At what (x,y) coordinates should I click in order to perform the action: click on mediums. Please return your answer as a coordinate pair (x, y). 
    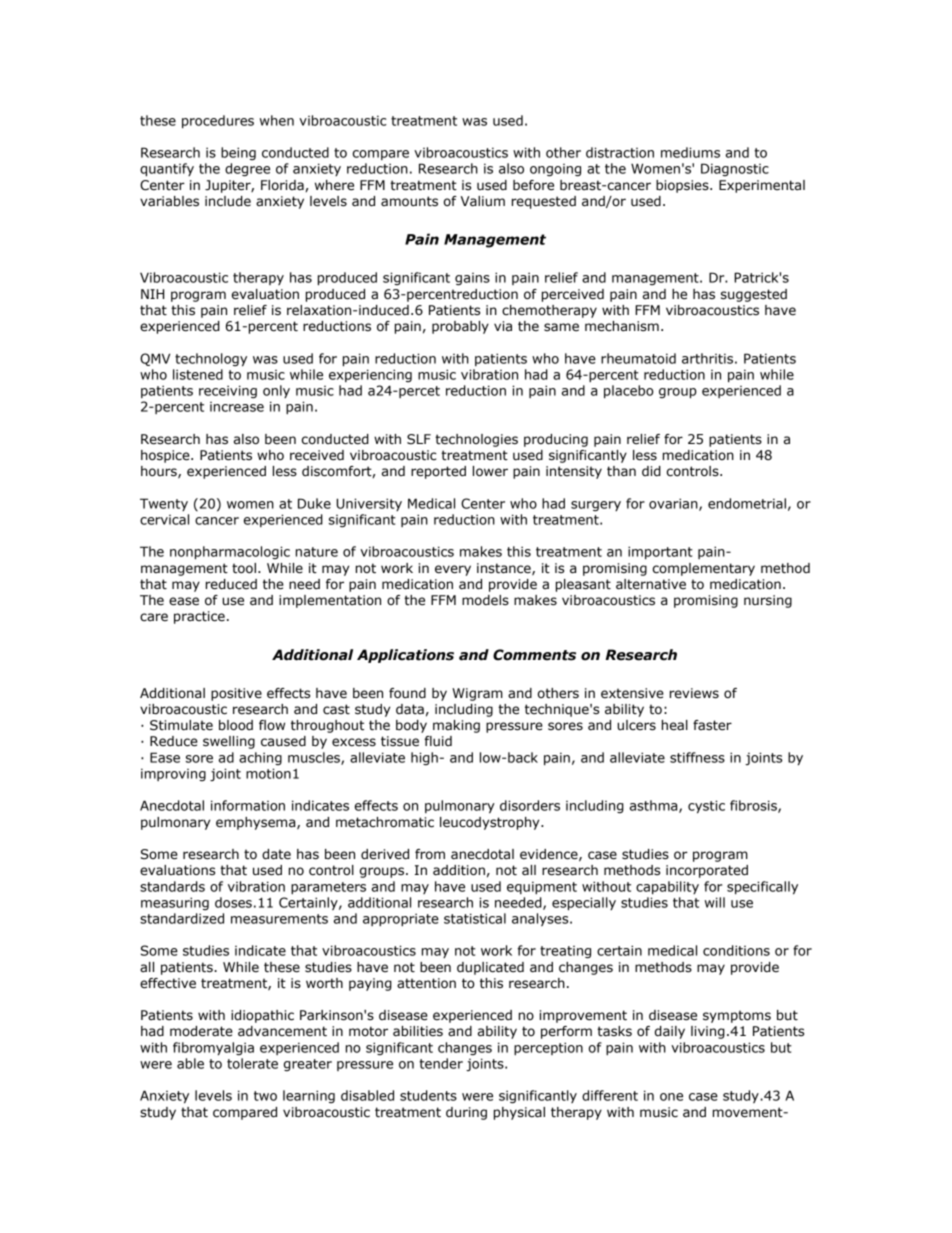
    Looking at the image, I should click on (690, 152).
